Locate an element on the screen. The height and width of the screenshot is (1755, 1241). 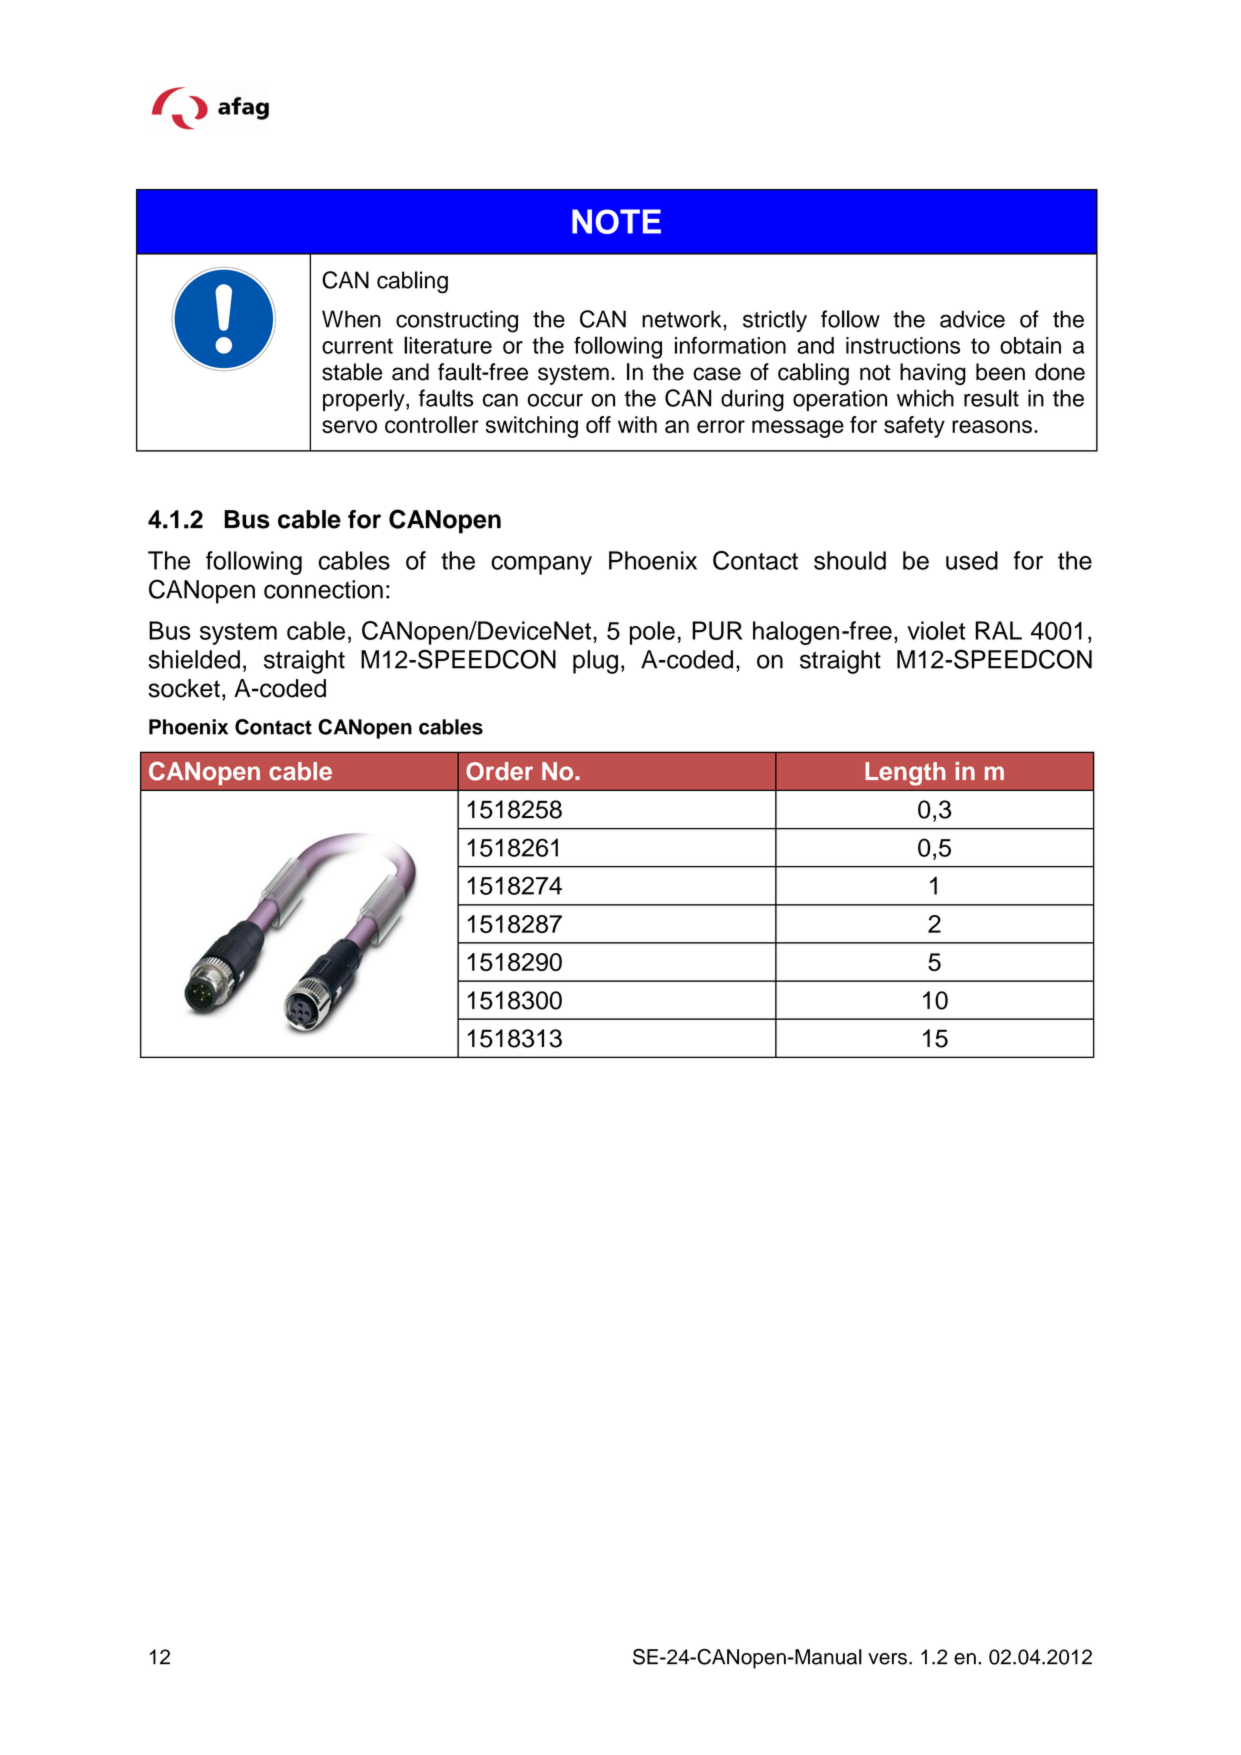
violet is located at coordinates (936, 630).
